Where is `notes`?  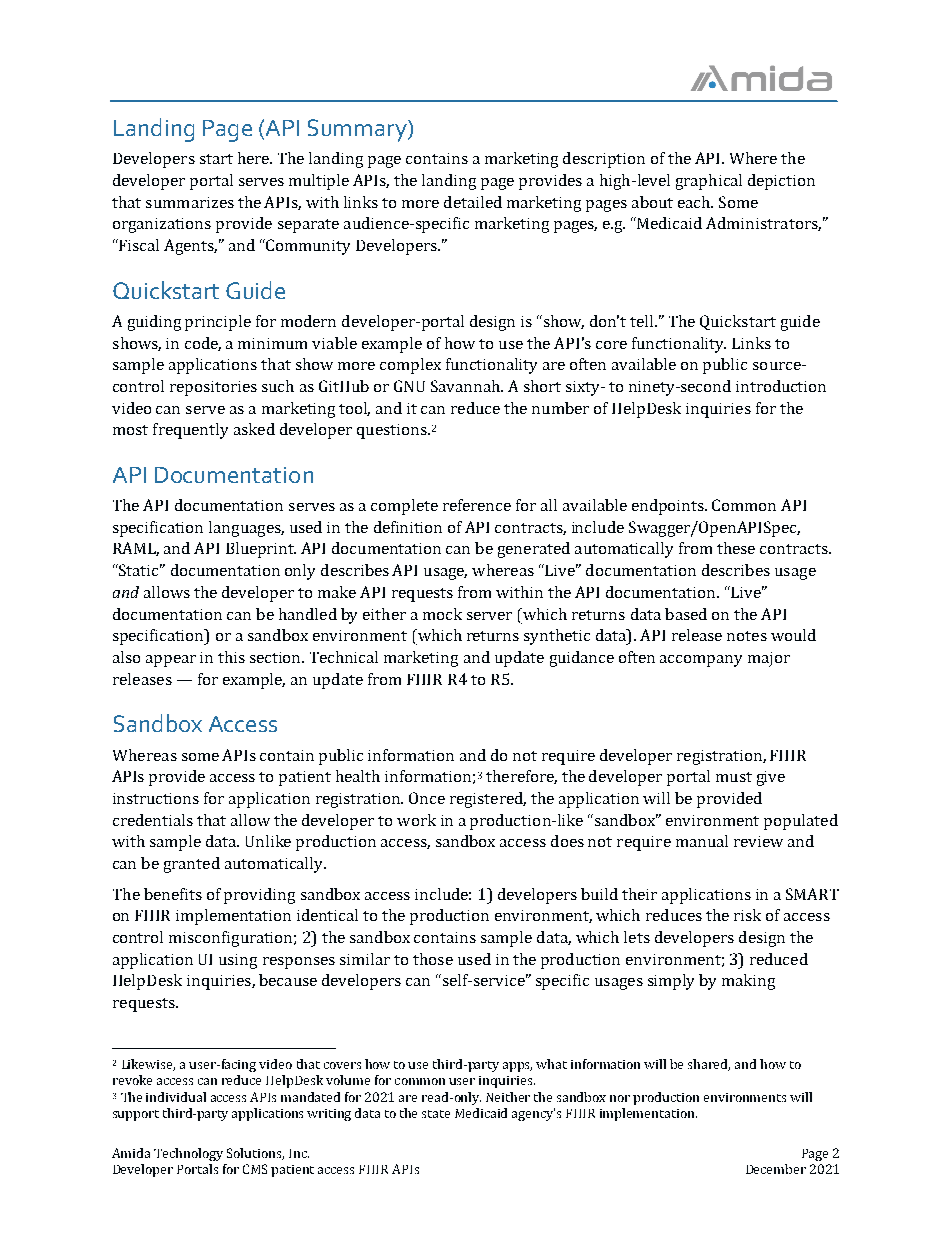 notes is located at coordinates (747, 636).
